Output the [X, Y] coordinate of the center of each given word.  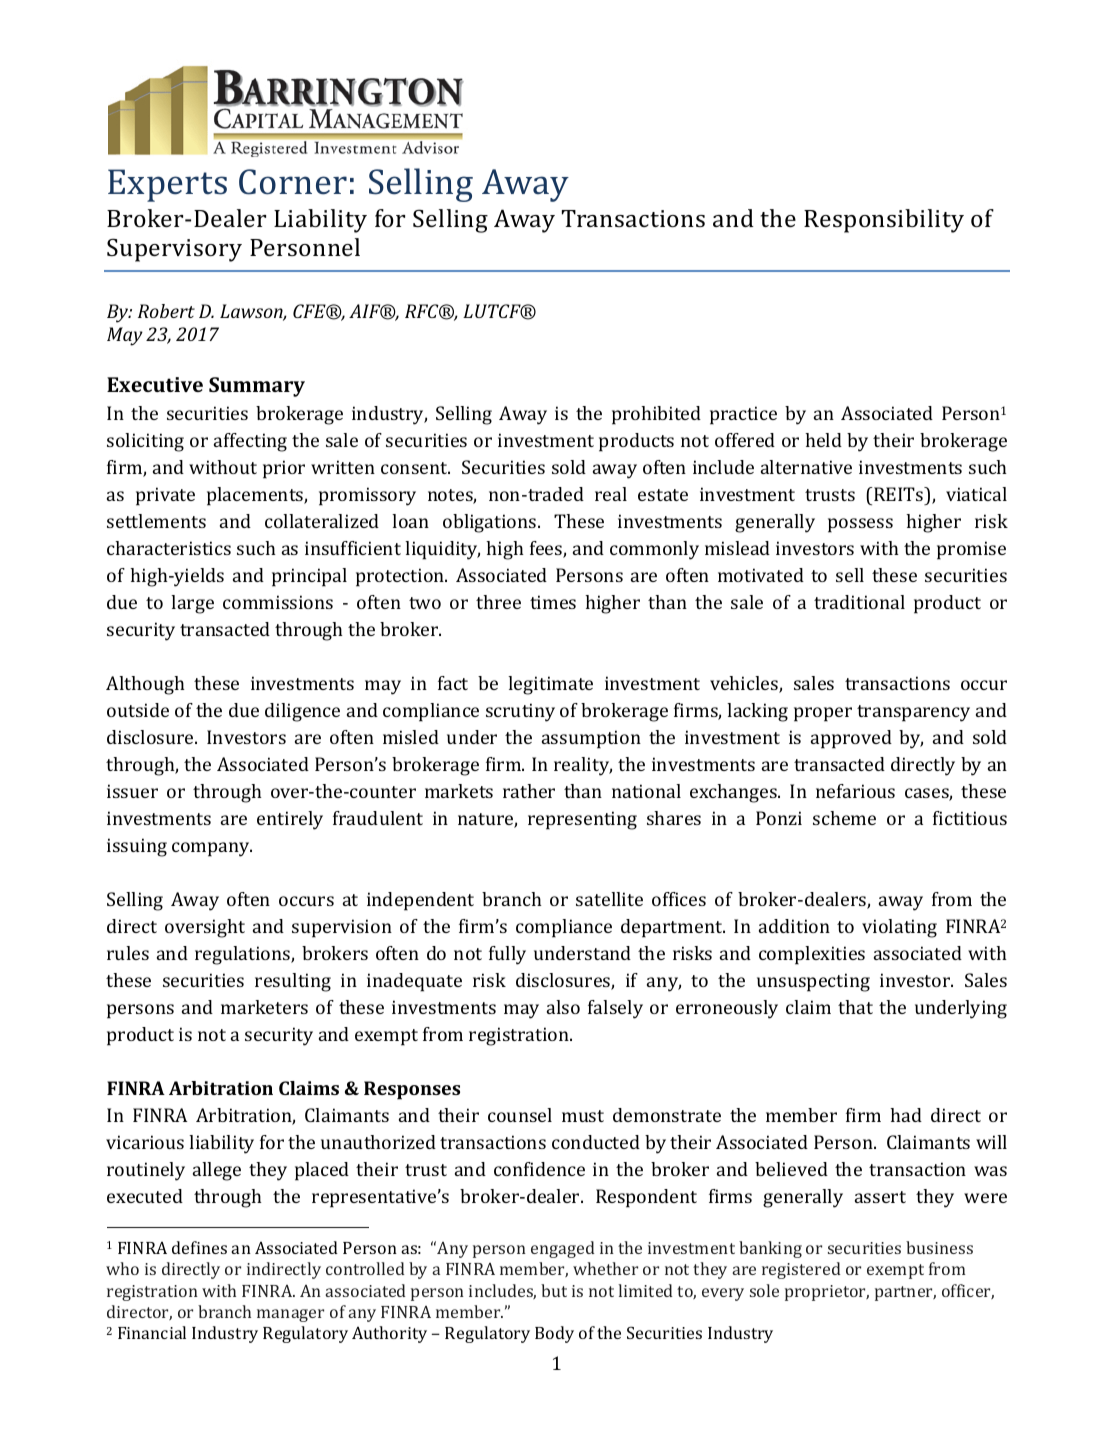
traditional [859, 602]
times [553, 602]
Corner [293, 182]
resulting [293, 982]
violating [899, 928]
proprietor [827, 1293]
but [554, 1290]
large [192, 604]
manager [290, 1315]
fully [507, 955]
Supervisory [174, 250]
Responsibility [884, 221]
